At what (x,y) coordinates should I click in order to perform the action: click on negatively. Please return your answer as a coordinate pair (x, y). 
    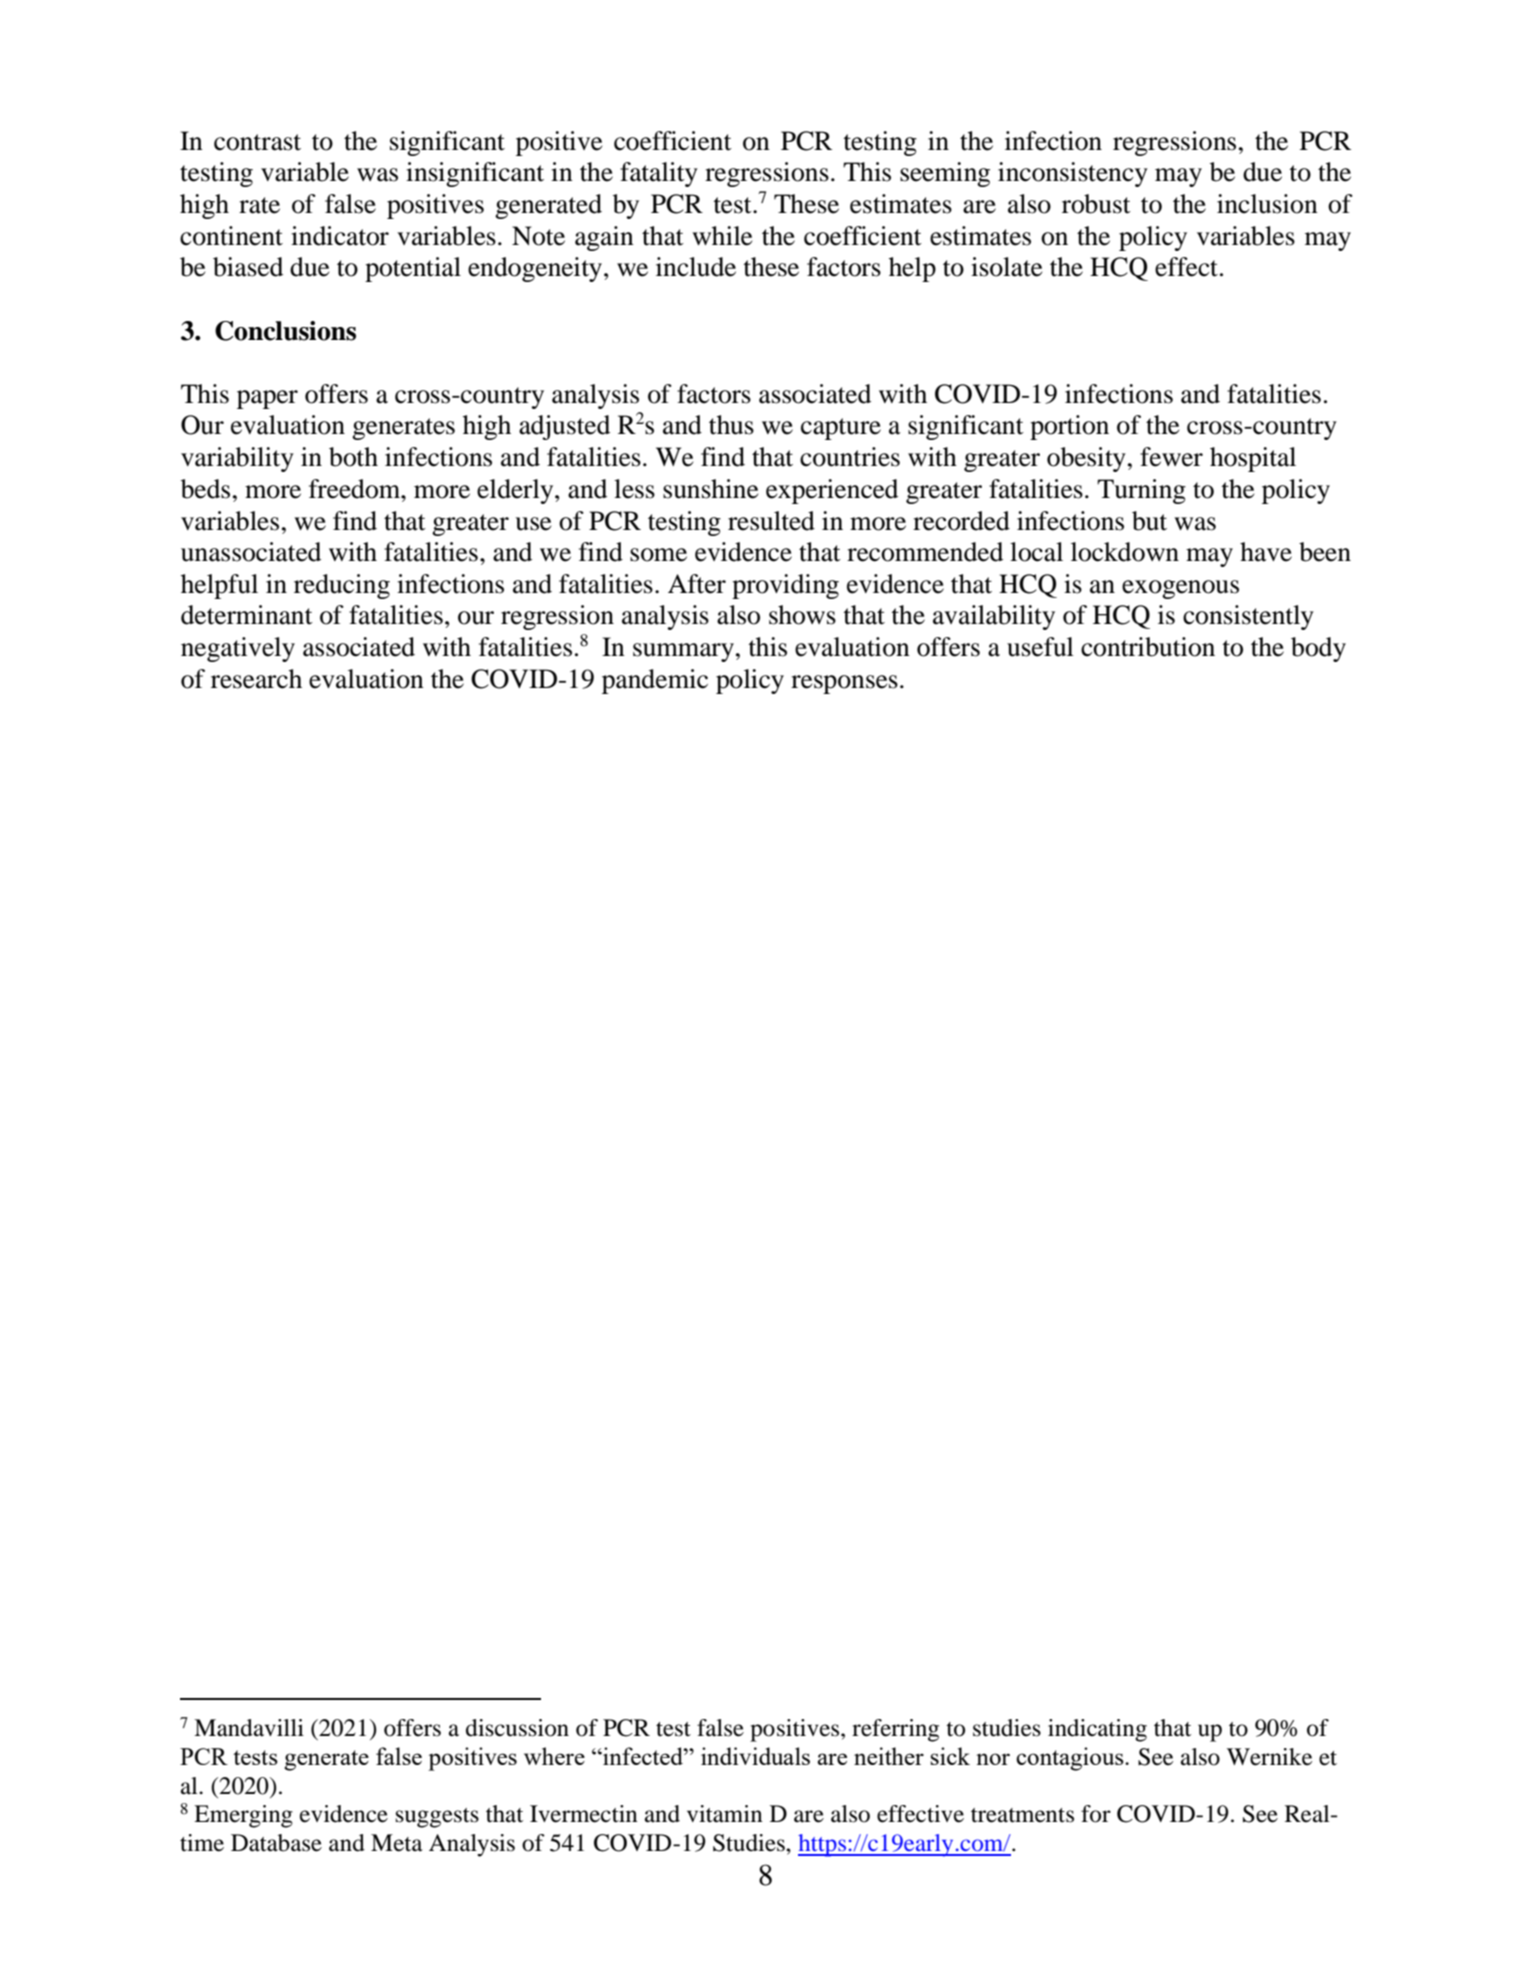
    Looking at the image, I should click on (238, 649).
